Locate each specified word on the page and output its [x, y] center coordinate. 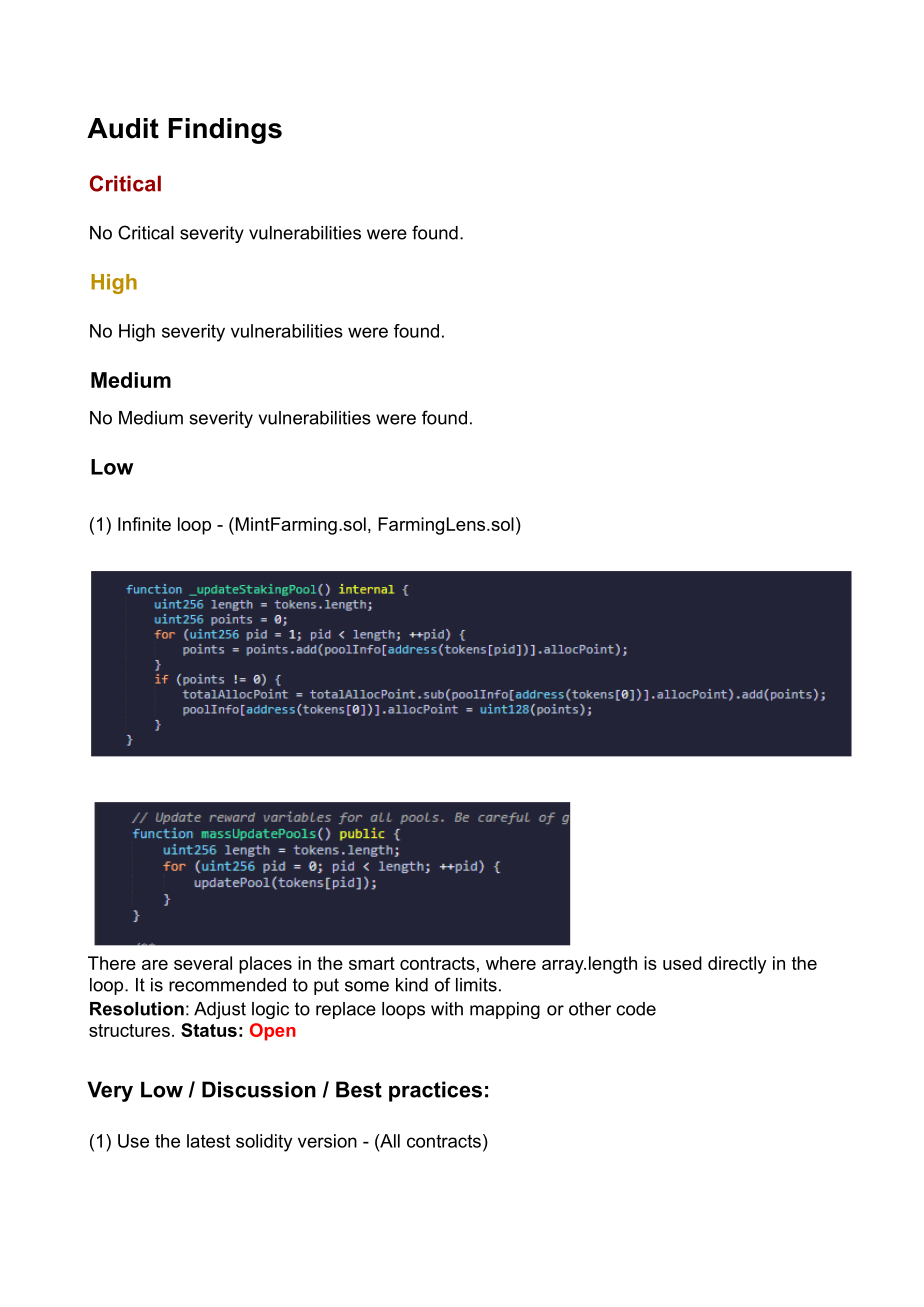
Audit [123, 128]
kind [412, 985]
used [682, 963]
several [203, 963]
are [155, 965]
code [636, 1009]
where [511, 963]
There [112, 963]
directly [737, 965]
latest [208, 1141]
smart [372, 963]
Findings [225, 131]
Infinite [144, 524]
